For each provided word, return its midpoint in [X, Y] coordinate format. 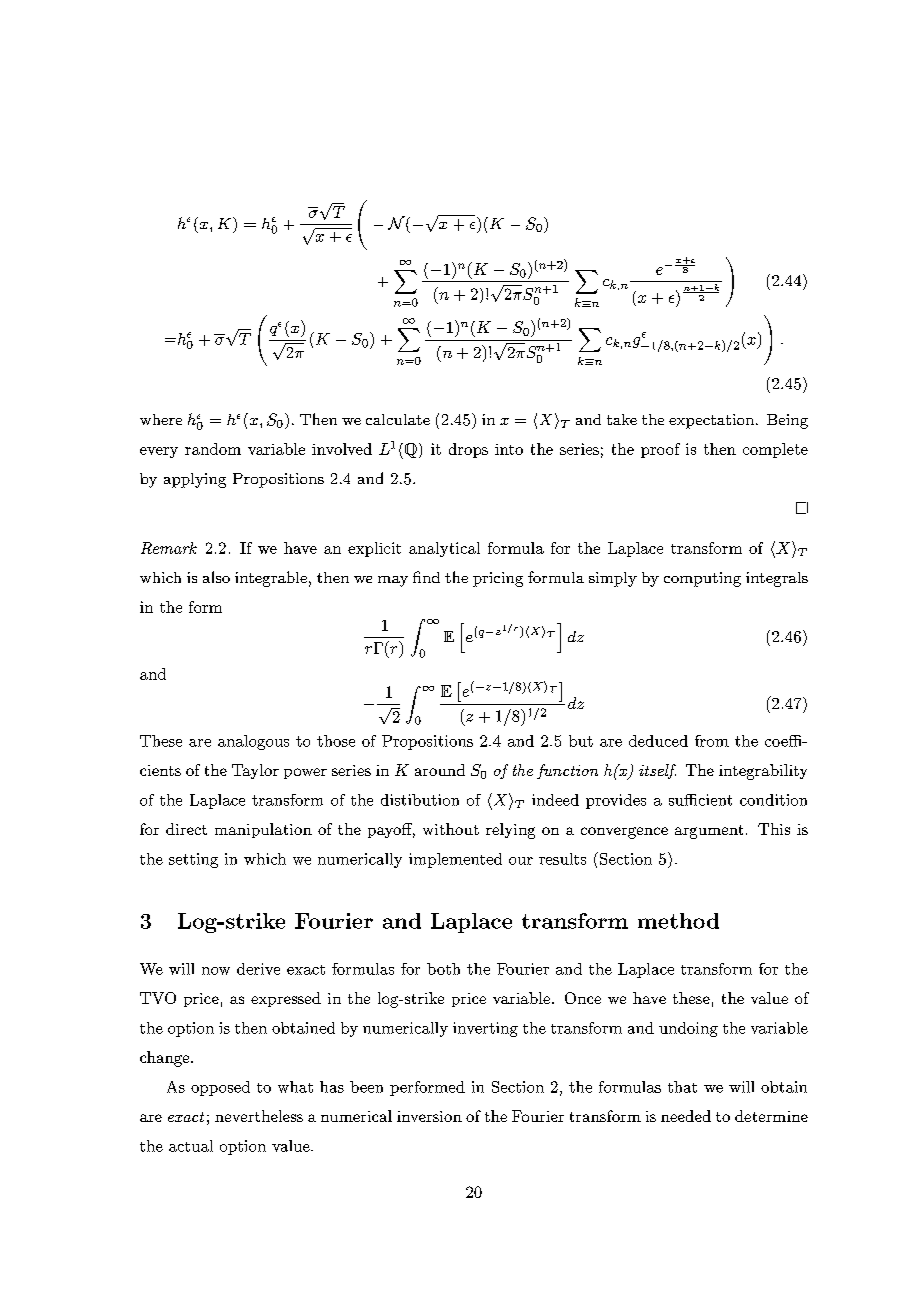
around [440, 770]
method [678, 921]
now [216, 971]
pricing [498, 579]
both [443, 969]
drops [468, 450]
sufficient [700, 800]
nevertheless [259, 1116]
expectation [713, 421]
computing [702, 579]
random [213, 449]
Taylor [255, 771]
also [216, 577]
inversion [429, 1116]
